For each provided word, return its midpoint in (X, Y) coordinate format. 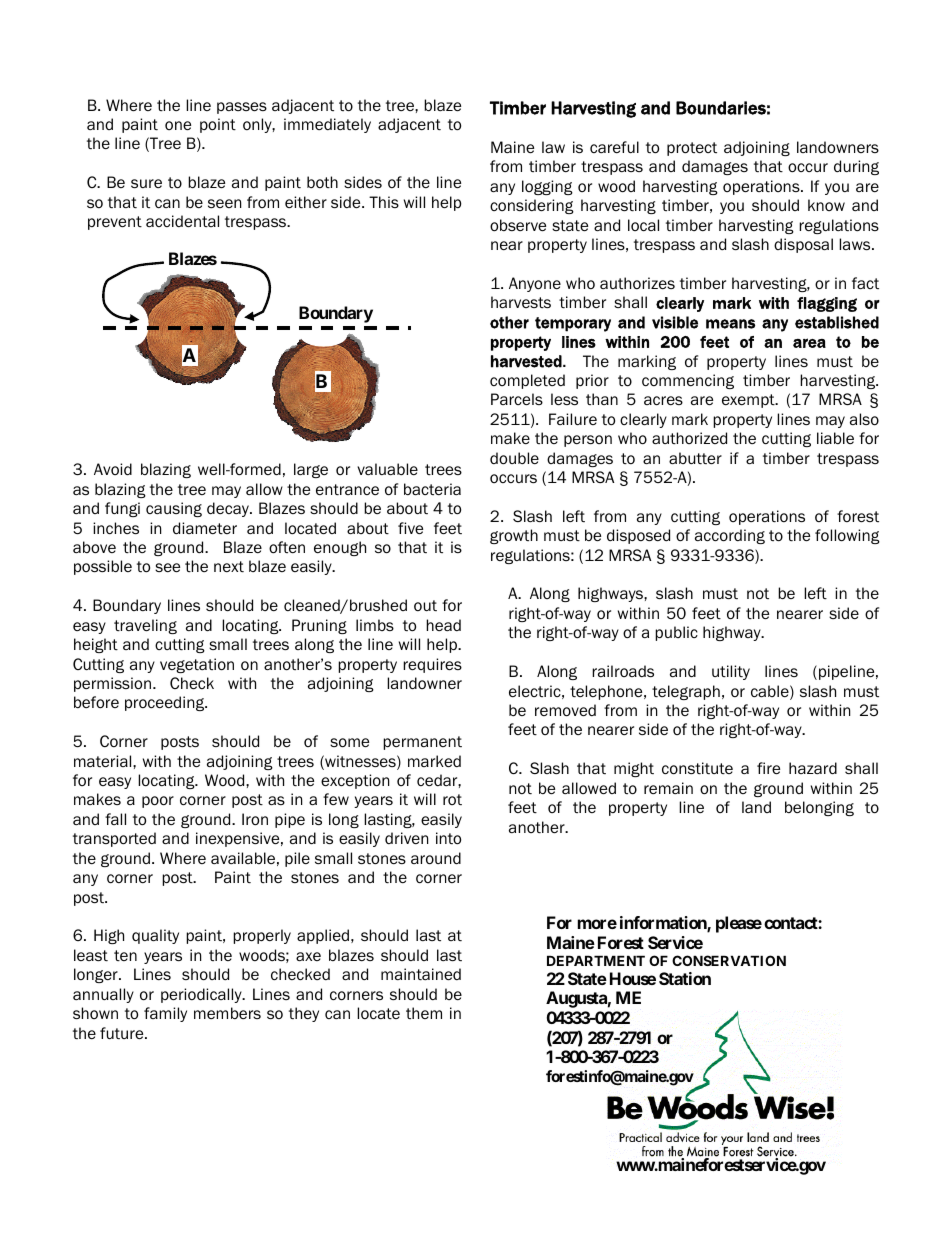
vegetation (197, 665)
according (730, 536)
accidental (182, 221)
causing (174, 509)
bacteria (432, 489)
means (730, 324)
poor (158, 802)
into (448, 838)
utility (731, 672)
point (218, 125)
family (165, 1014)
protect (692, 149)
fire (768, 768)
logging (547, 187)
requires (432, 665)
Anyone (535, 284)
